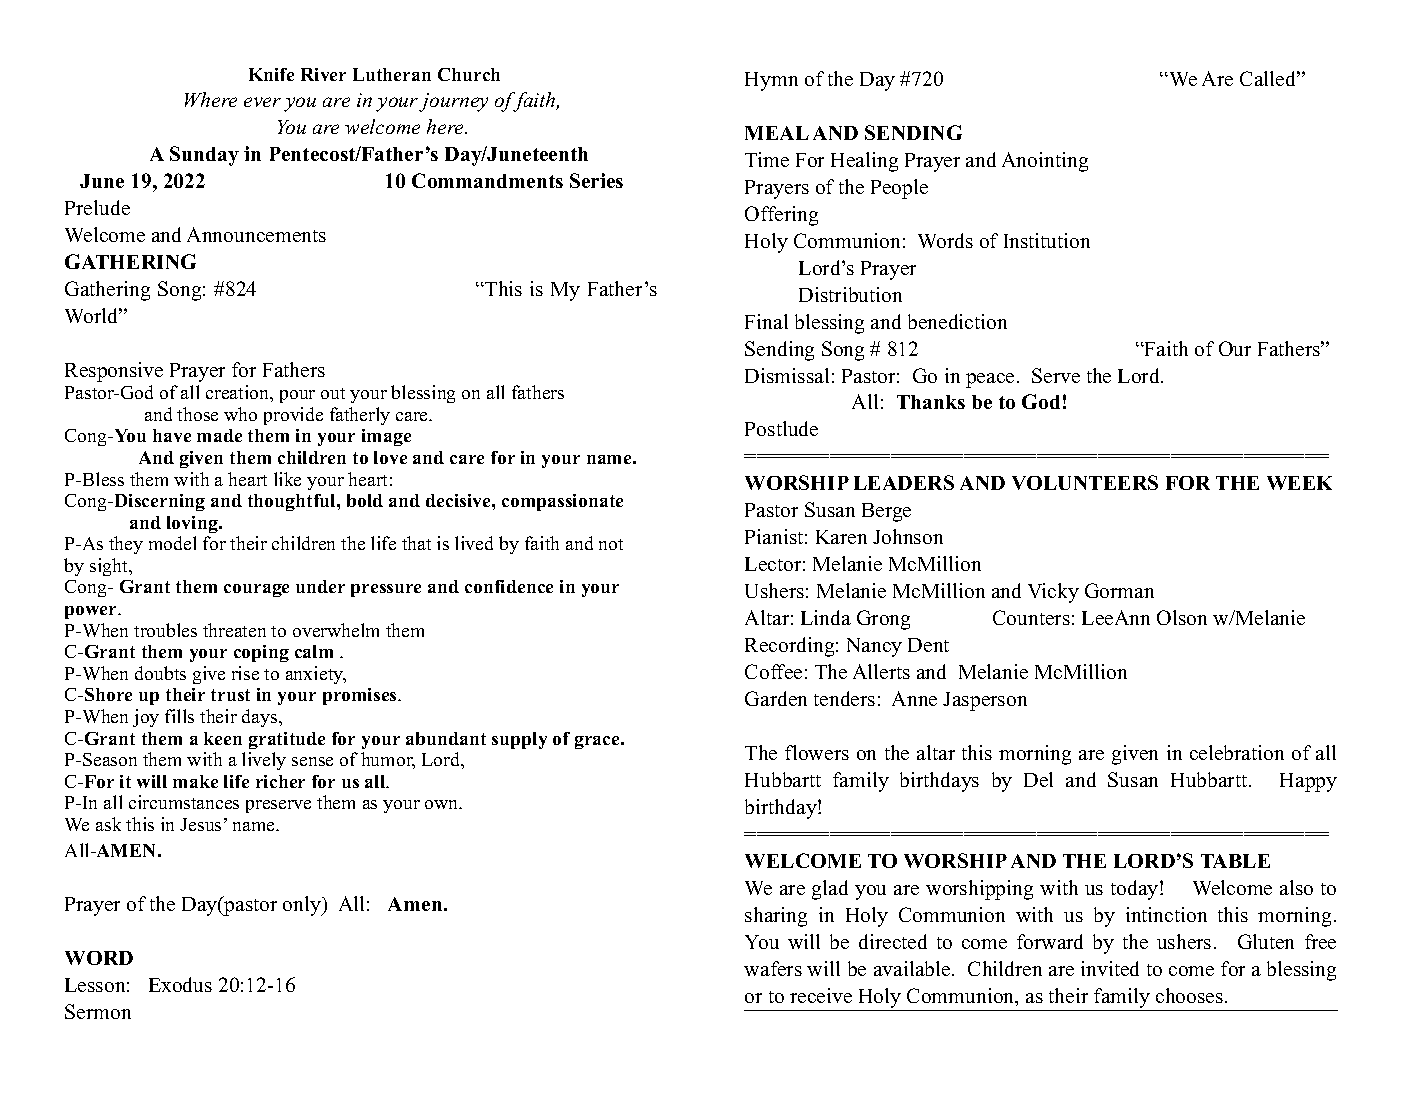 The height and width of the screenshot is (1101, 1425). Describe the element at coordinates (1119, 590) in the screenshot. I see `Gorman` at that location.
